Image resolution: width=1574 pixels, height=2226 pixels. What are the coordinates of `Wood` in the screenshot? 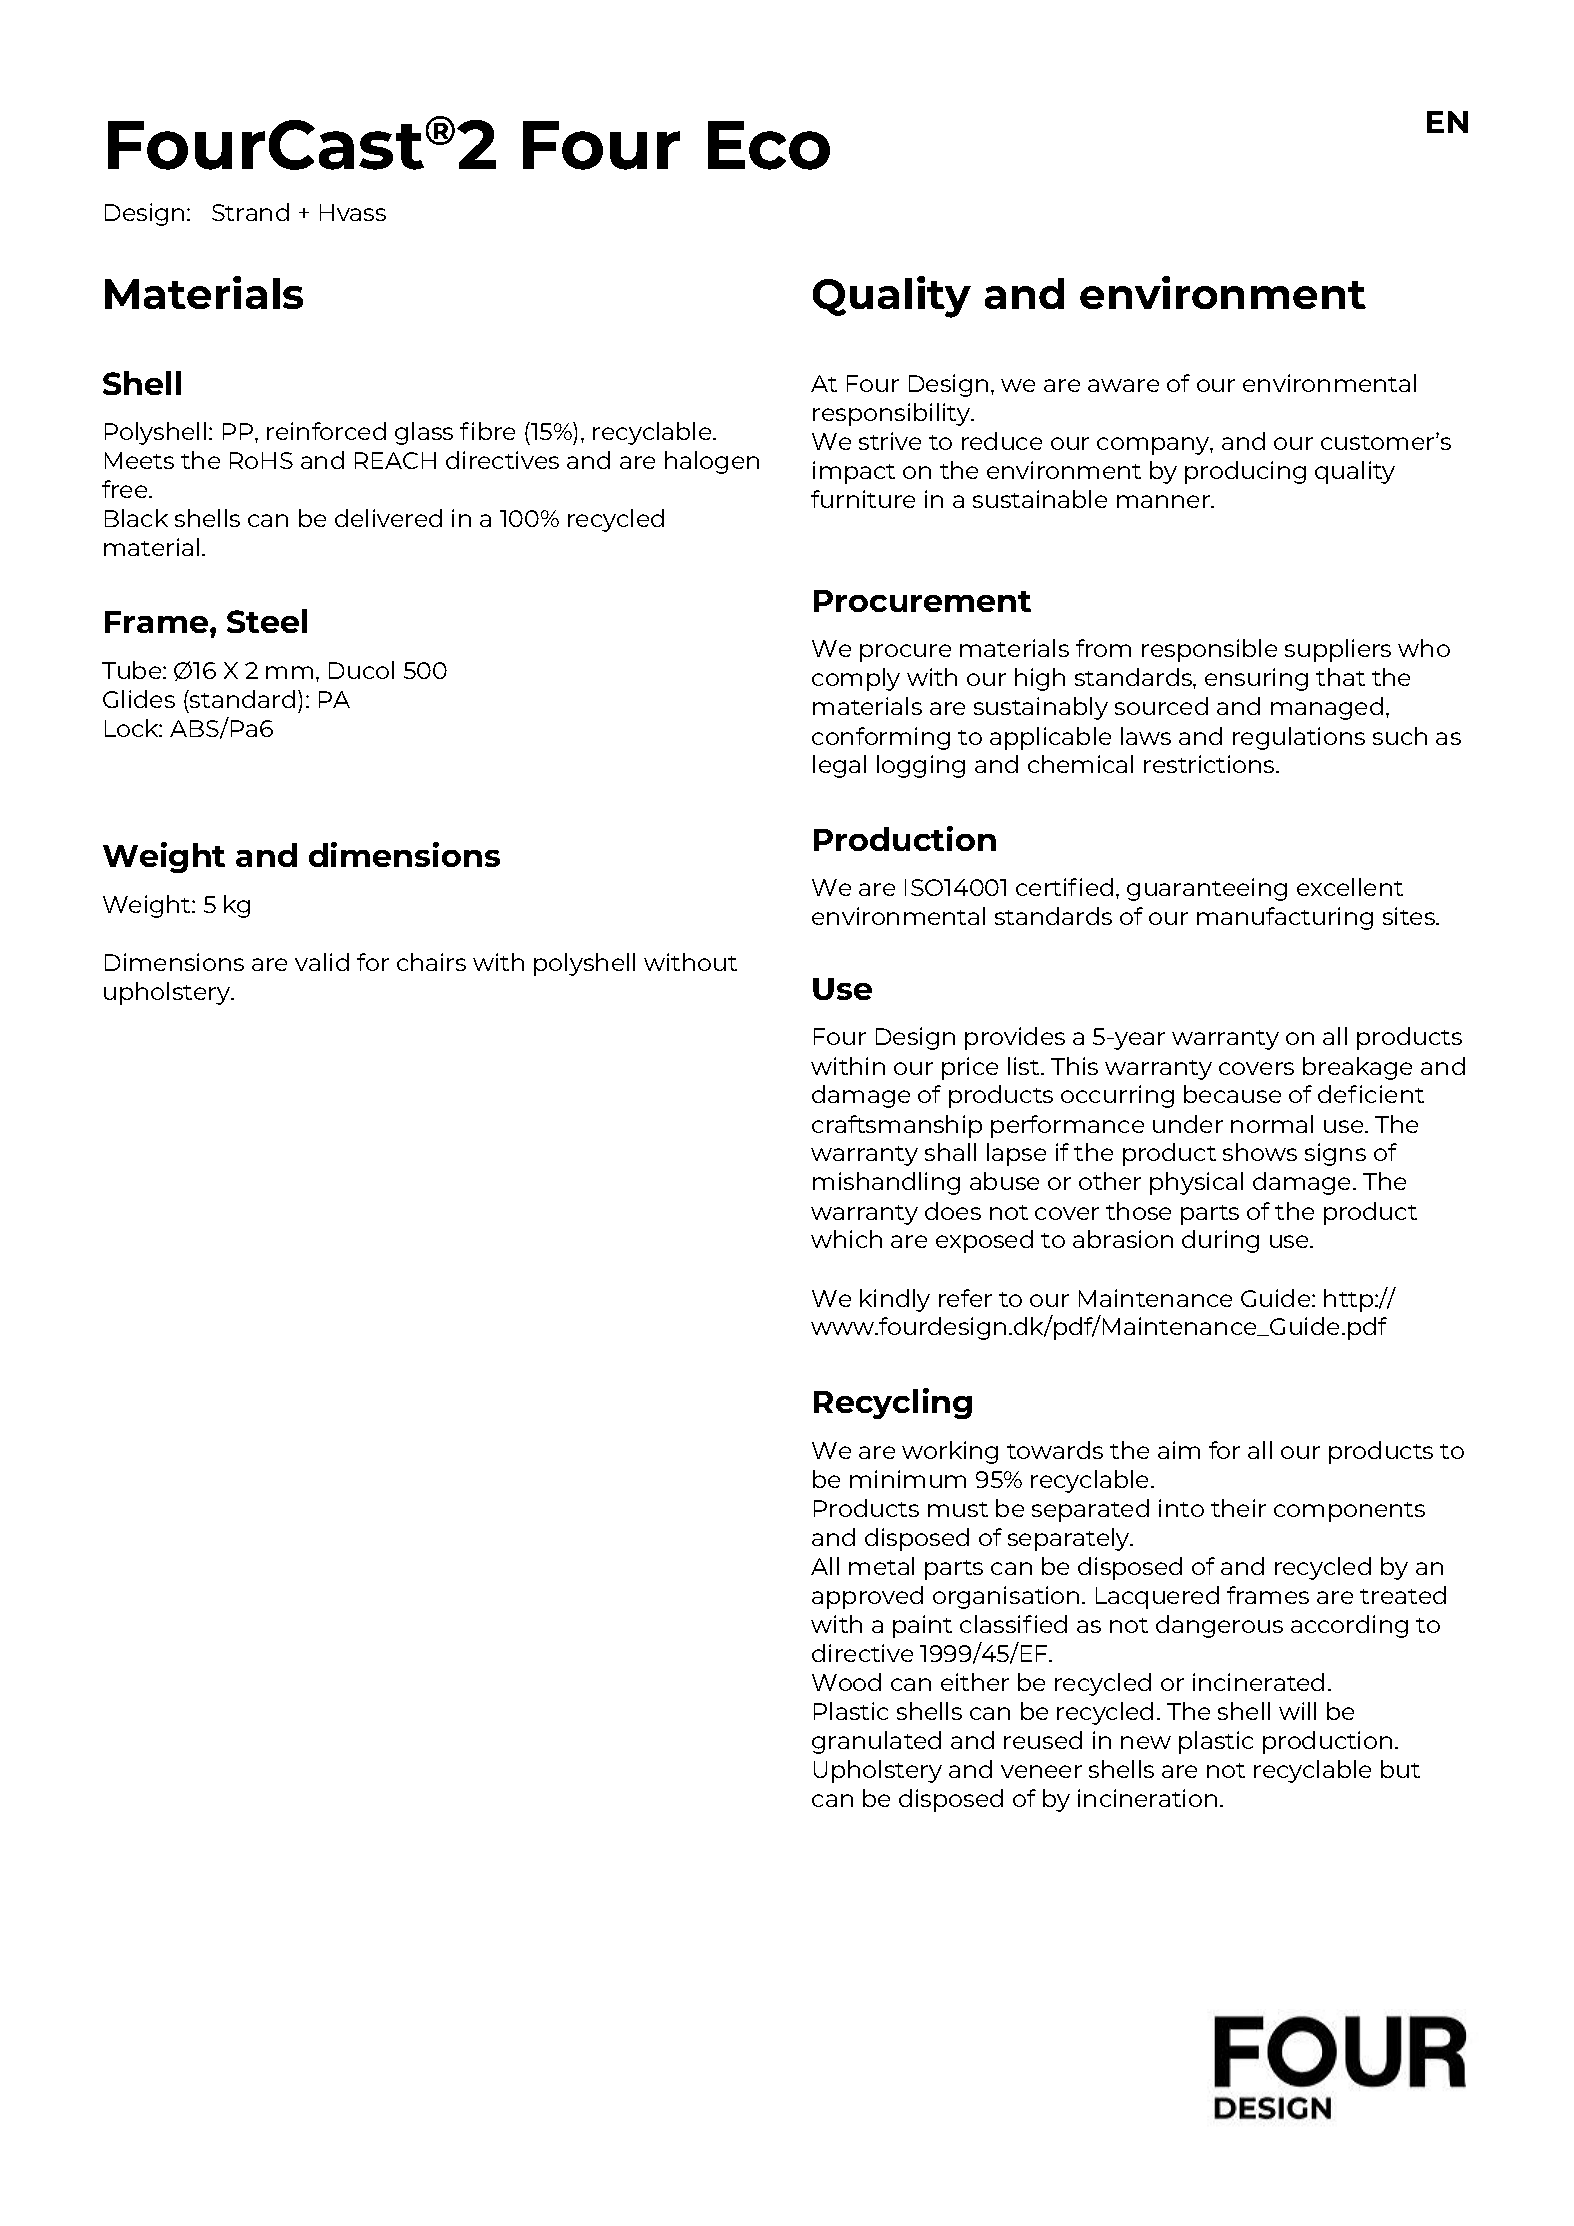 It's located at (846, 1682).
